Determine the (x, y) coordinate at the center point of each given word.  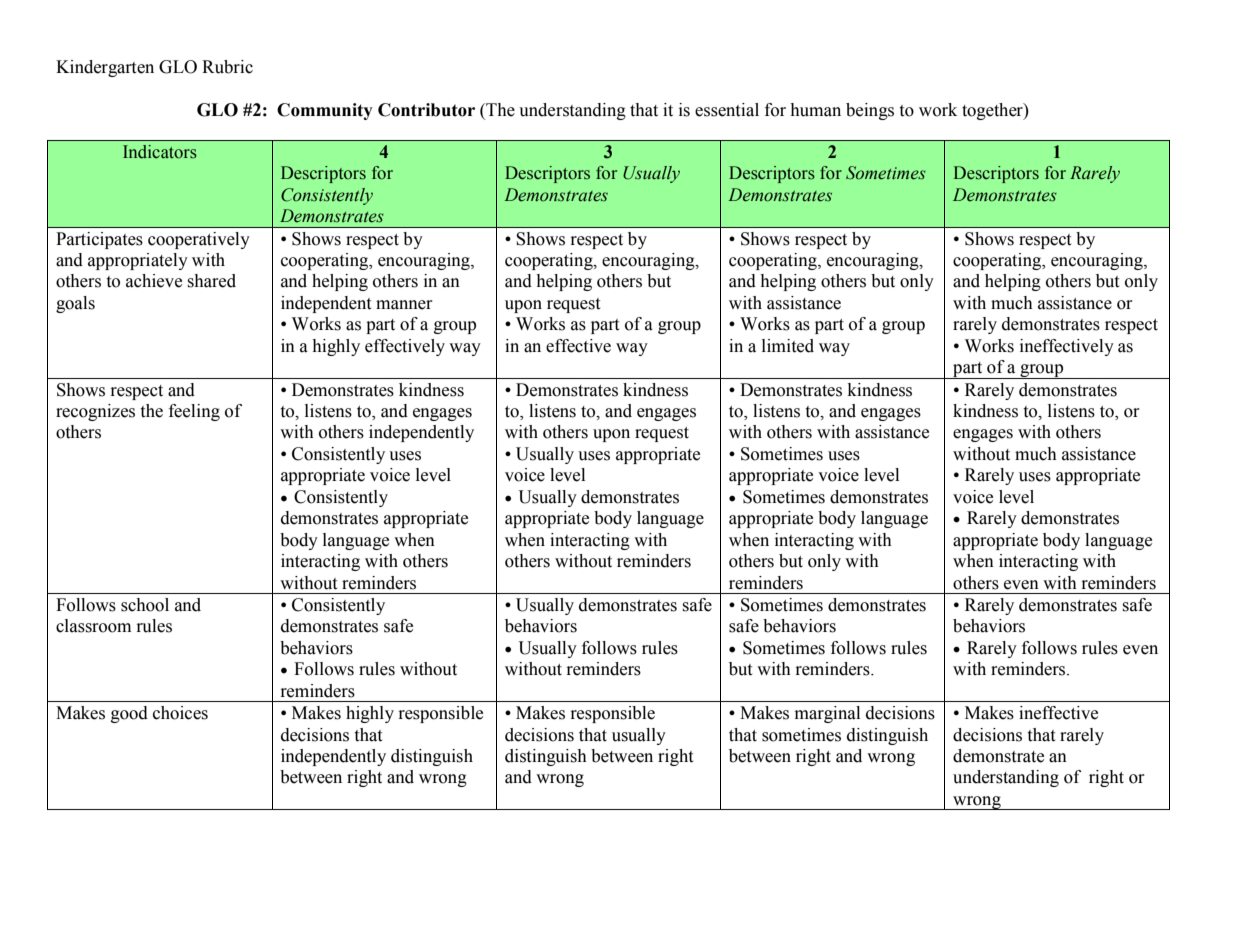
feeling (194, 412)
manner (404, 305)
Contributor (426, 110)
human (815, 110)
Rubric (227, 67)
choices (180, 713)
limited (788, 346)
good (129, 714)
